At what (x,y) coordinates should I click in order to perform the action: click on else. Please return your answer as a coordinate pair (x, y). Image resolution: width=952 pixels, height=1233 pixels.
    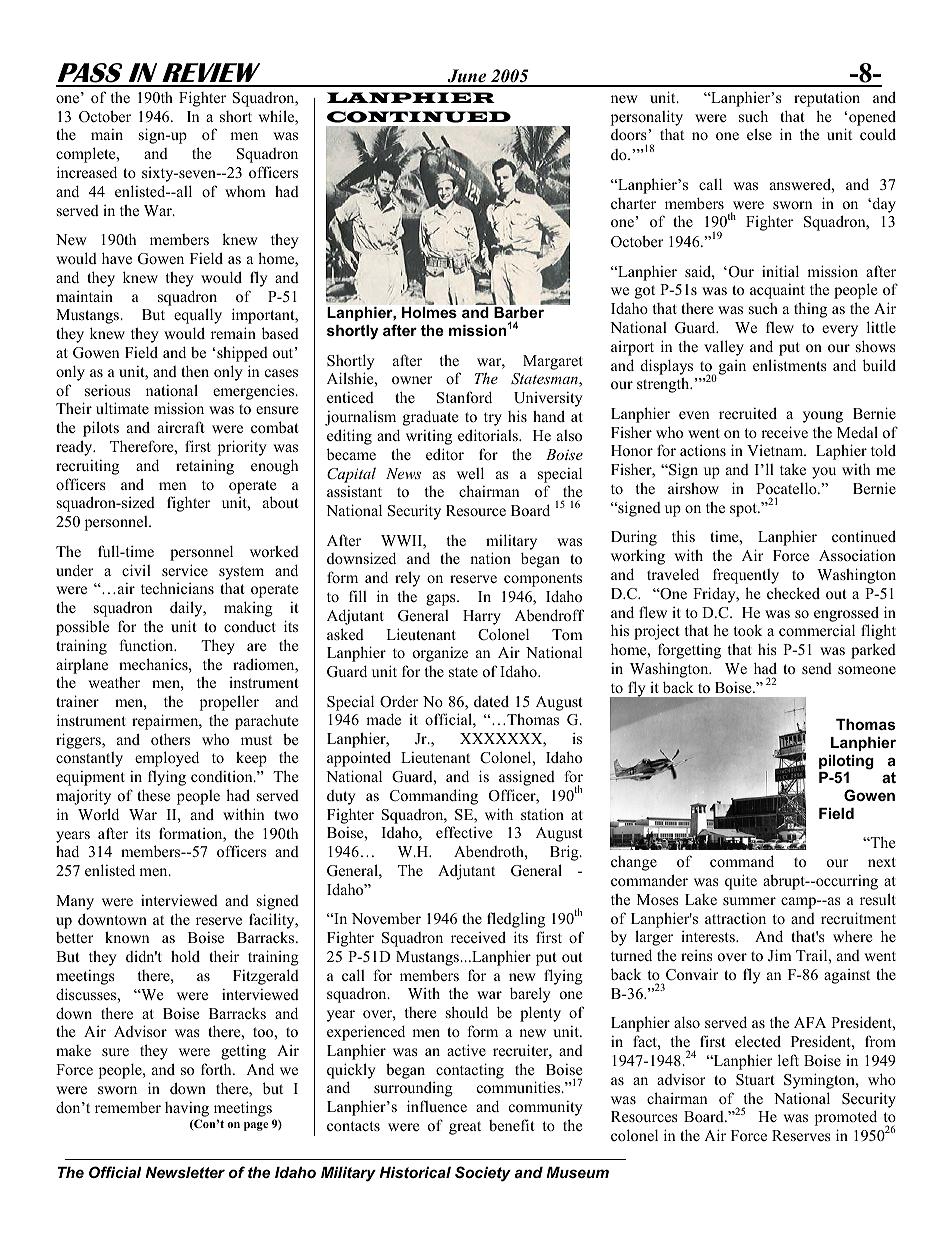
    Looking at the image, I should click on (759, 134).
